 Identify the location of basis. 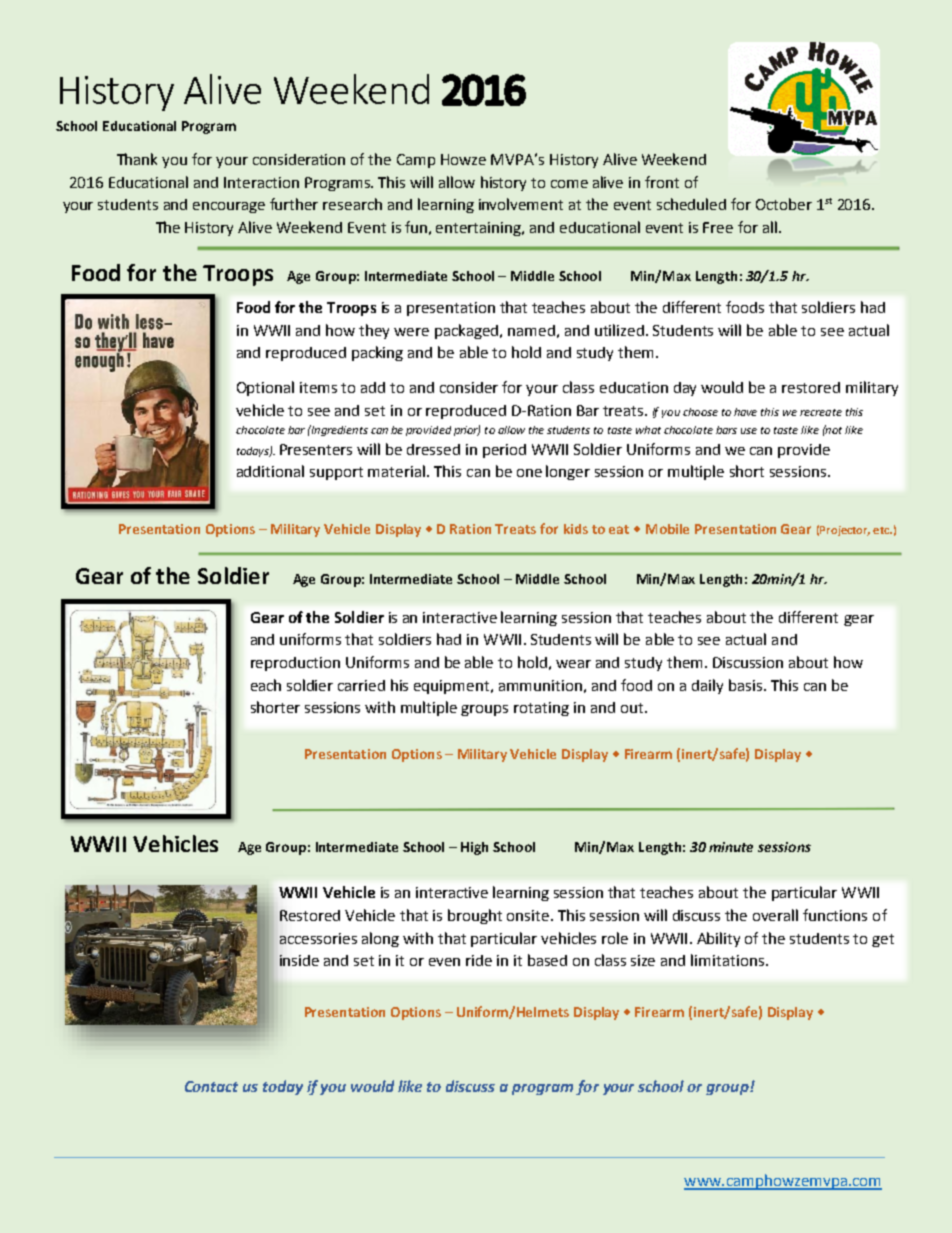
(747, 685).
